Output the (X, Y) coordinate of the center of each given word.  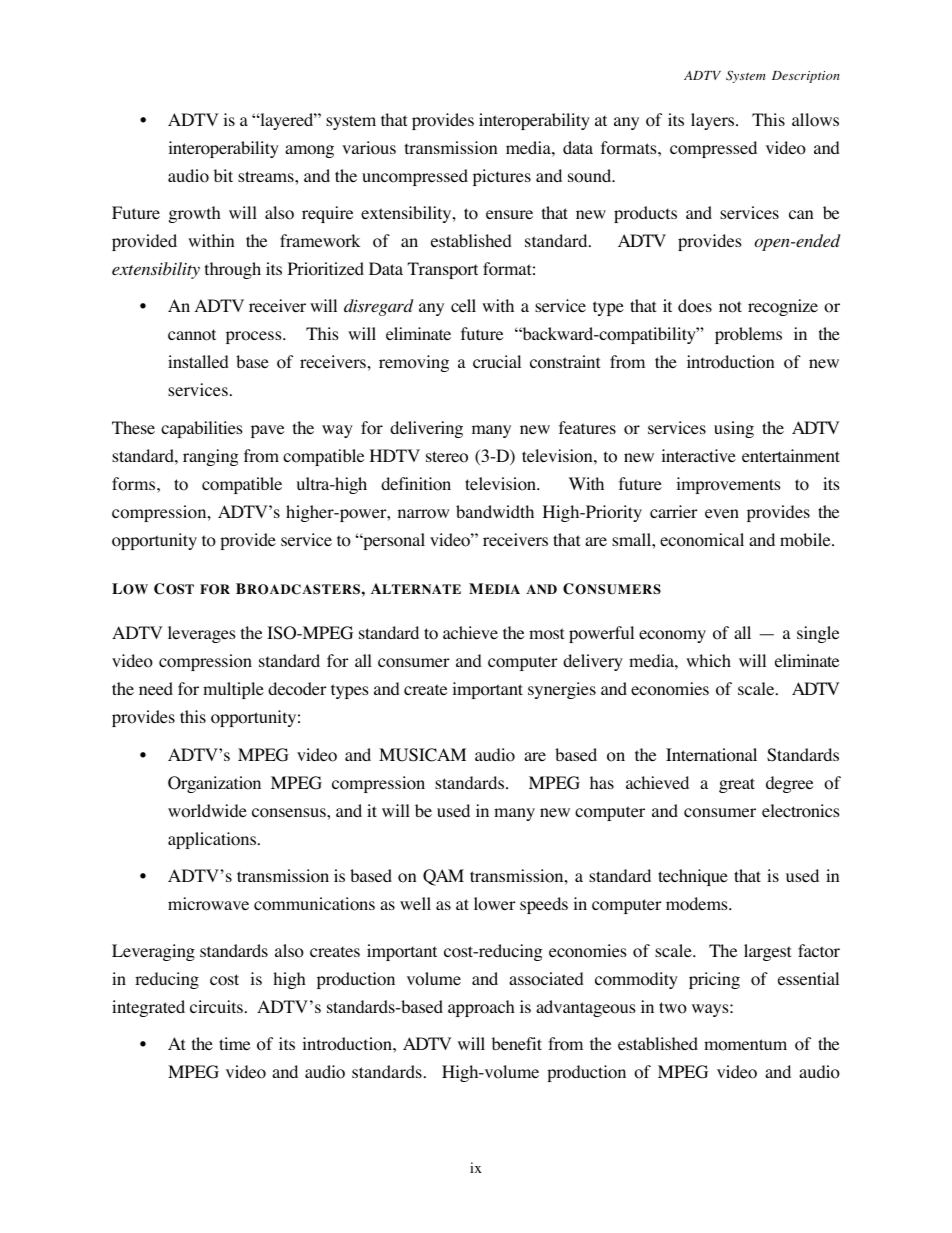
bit (223, 175)
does (695, 306)
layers (714, 121)
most (546, 634)
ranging (211, 457)
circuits (216, 1006)
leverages (202, 634)
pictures (502, 177)
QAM (443, 877)
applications (213, 840)
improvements (728, 485)
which (708, 660)
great (737, 785)
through (233, 270)
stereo (447, 457)
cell (463, 305)
